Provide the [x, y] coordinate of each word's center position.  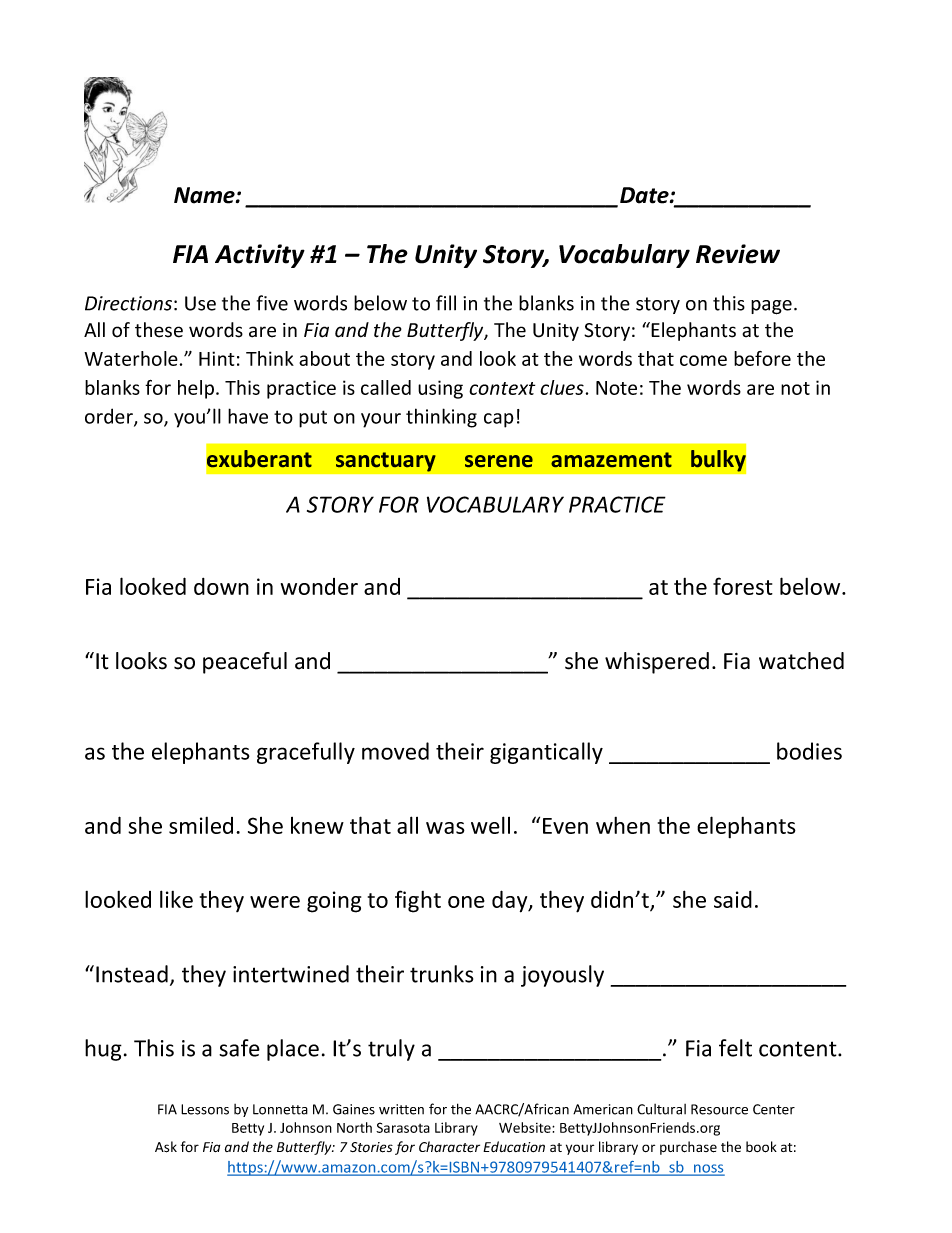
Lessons [205, 1109]
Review [738, 254]
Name [205, 195]
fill [446, 303]
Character [449, 1147]
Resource [719, 1109]
